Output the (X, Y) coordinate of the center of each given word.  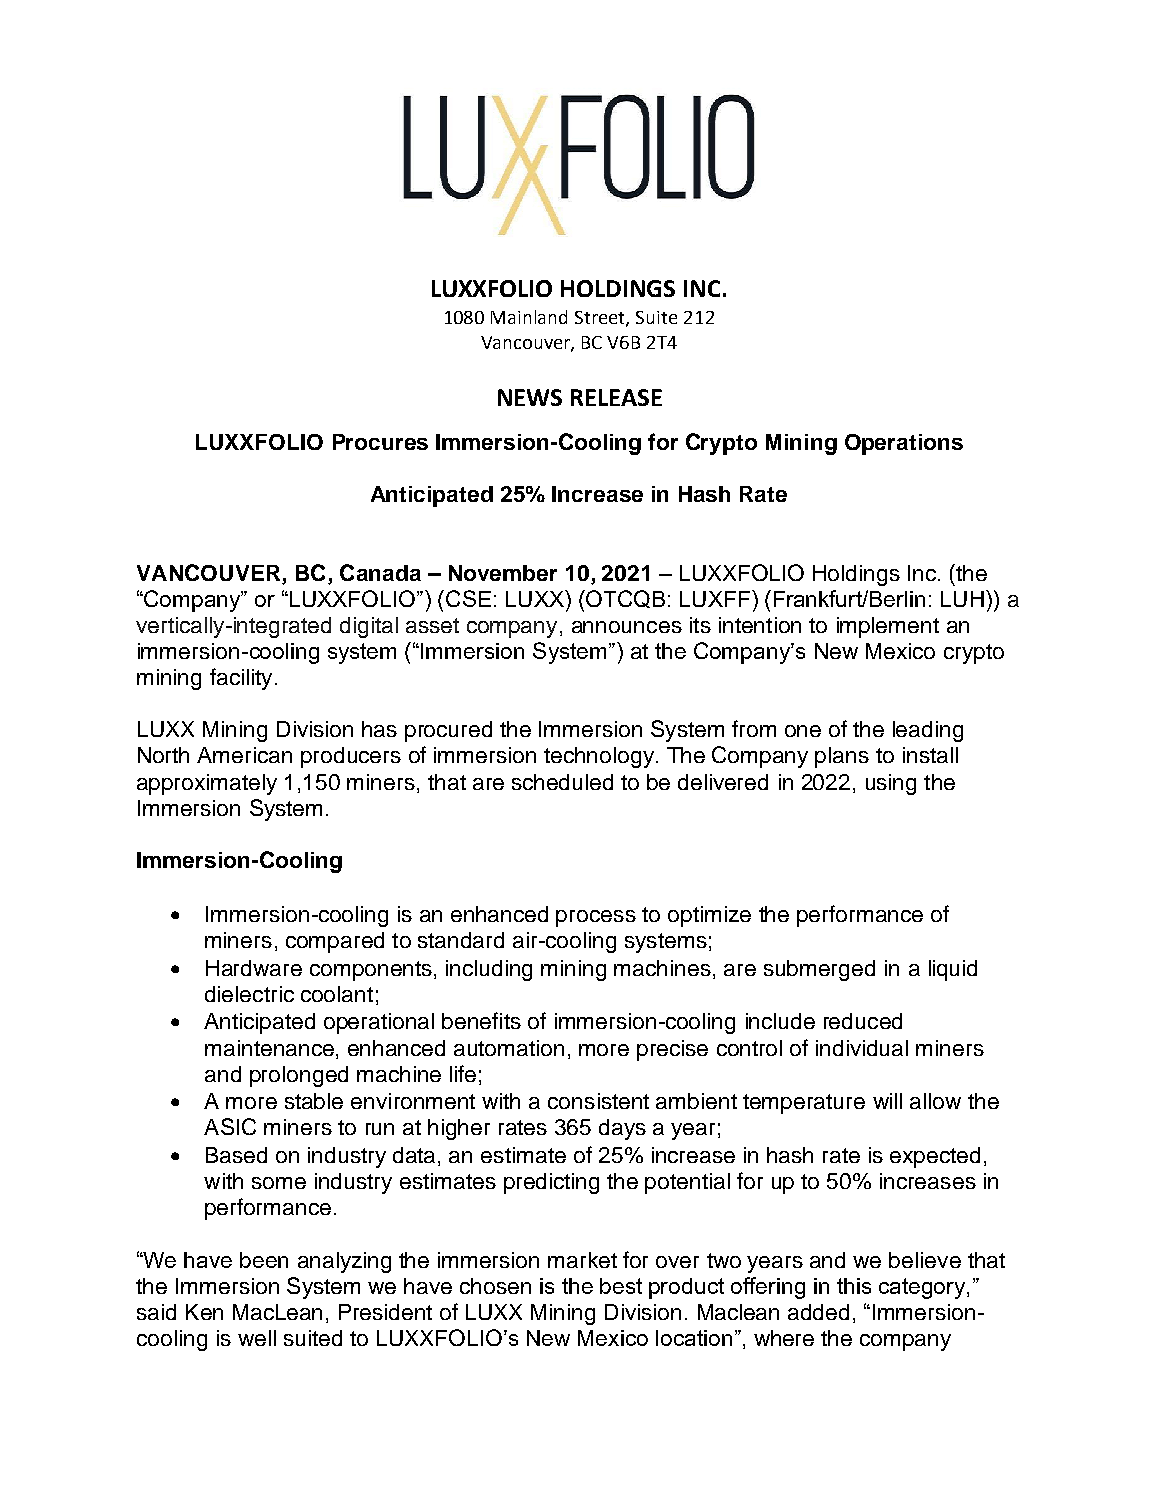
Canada (380, 572)
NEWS (530, 397)
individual (862, 1048)
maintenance (269, 1048)
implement (888, 627)
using (891, 784)
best (621, 1286)
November (503, 573)
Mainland (529, 317)
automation (509, 1048)
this (854, 1286)
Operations (904, 444)
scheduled (562, 782)
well (257, 1338)
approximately (207, 784)
